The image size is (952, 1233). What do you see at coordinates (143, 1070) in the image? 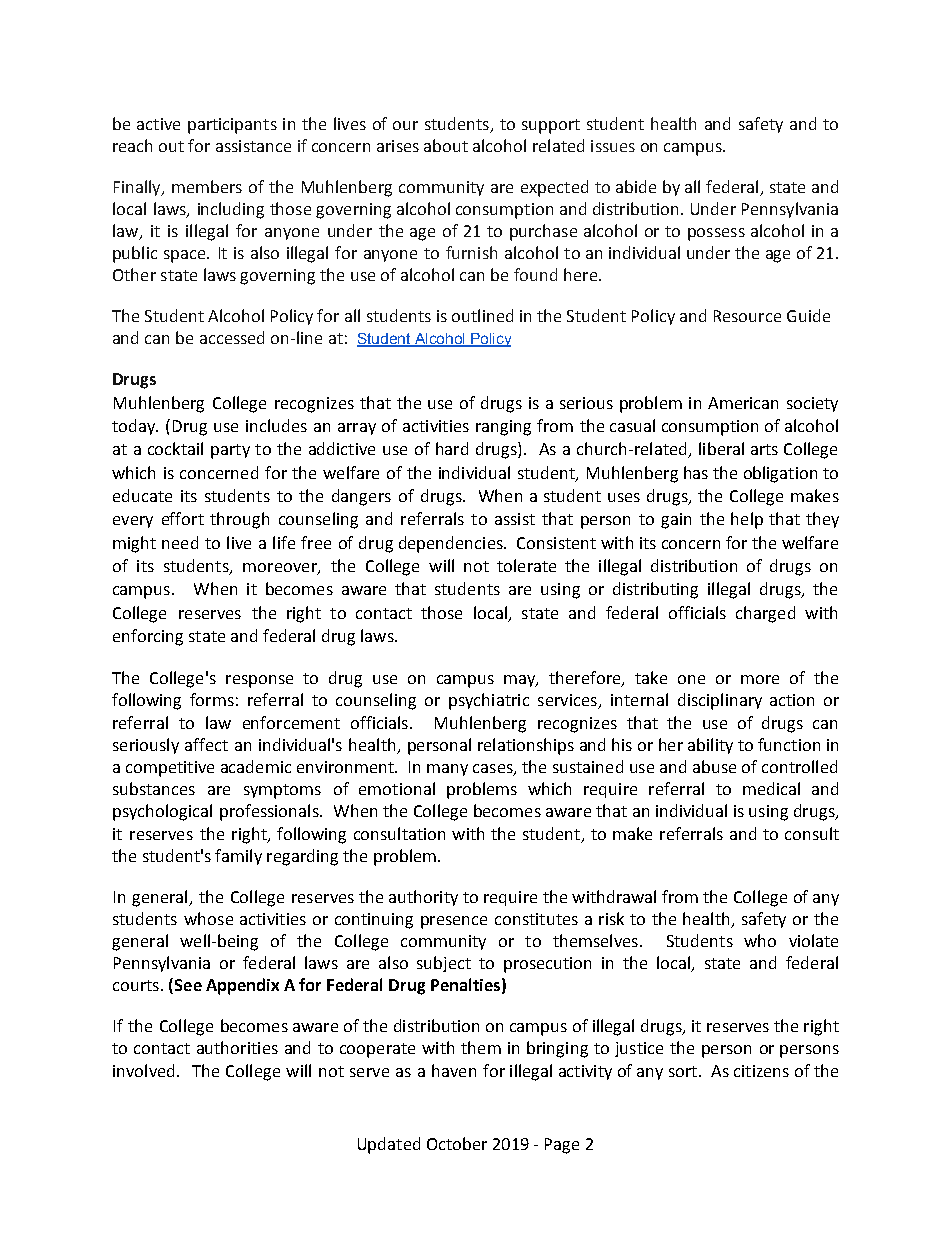
I see `involved` at bounding box center [143, 1070].
